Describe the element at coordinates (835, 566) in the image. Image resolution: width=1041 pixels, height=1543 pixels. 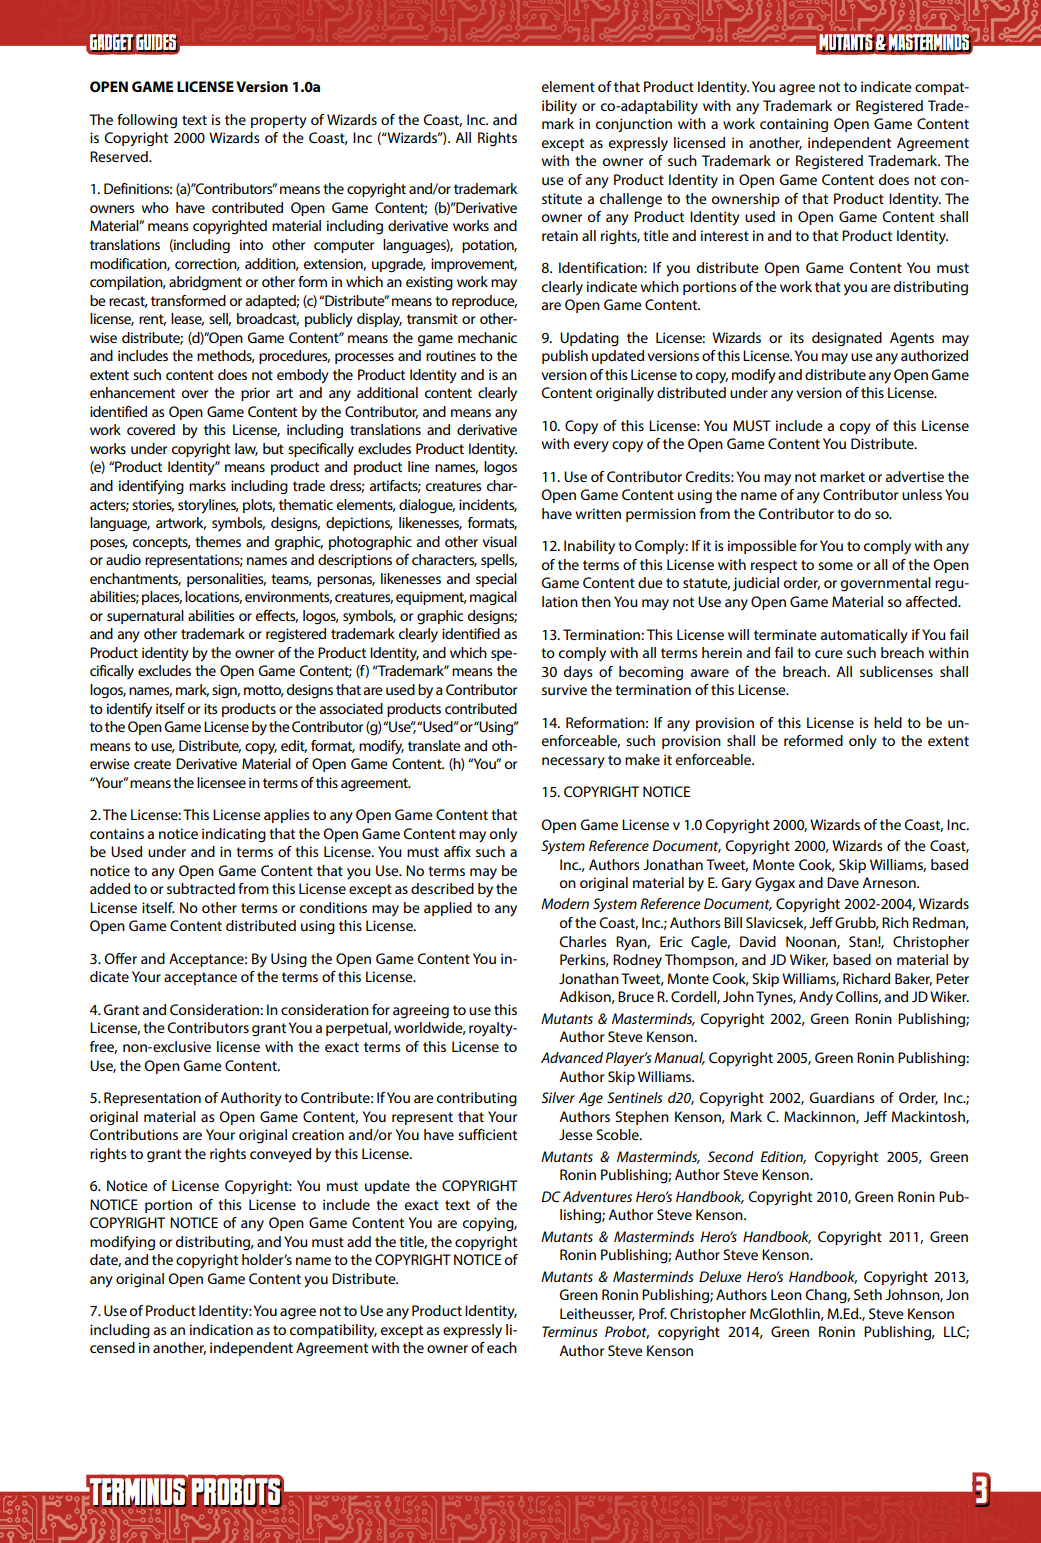
I see `some` at that location.
